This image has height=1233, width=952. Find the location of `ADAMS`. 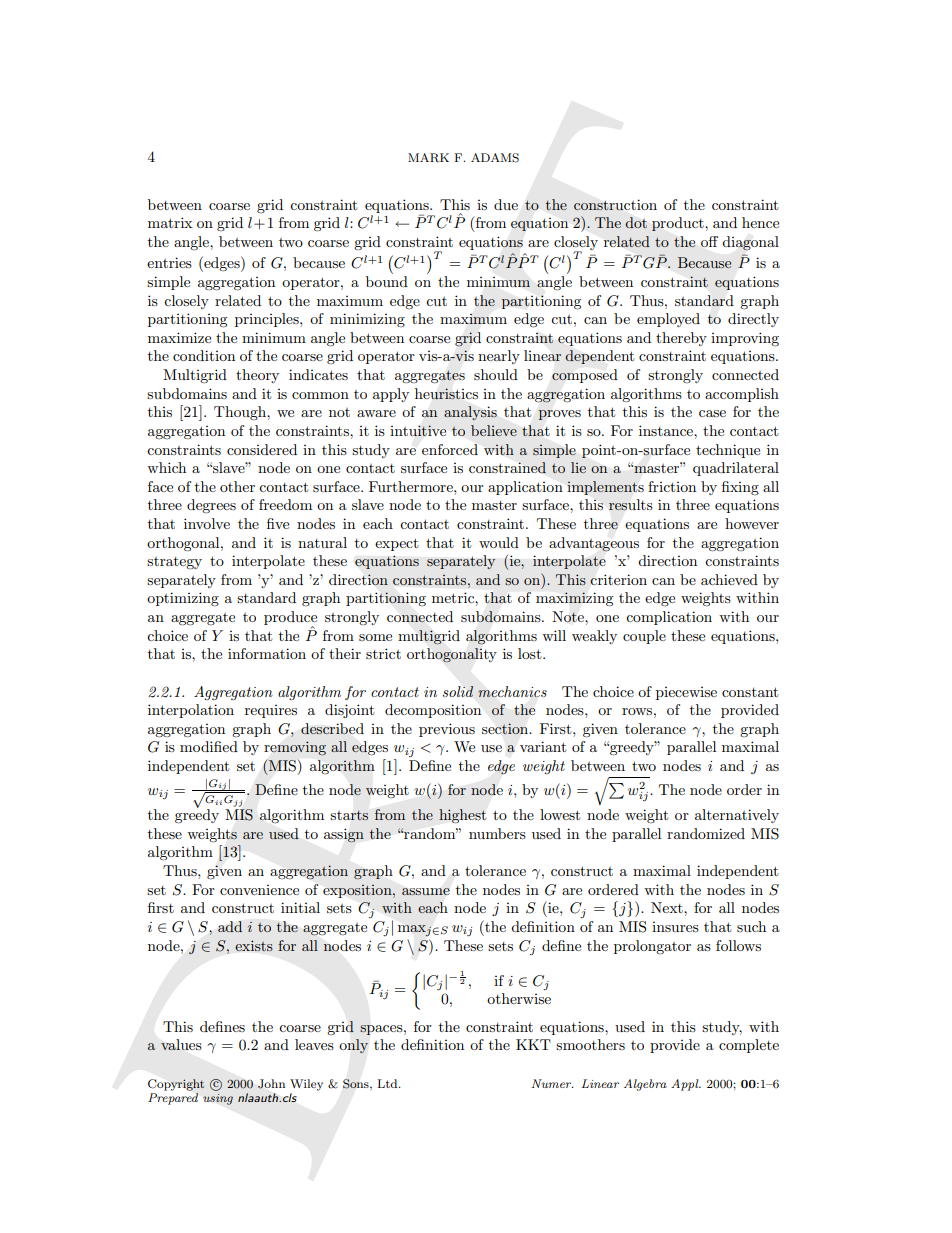

ADAMS is located at coordinates (495, 158).
